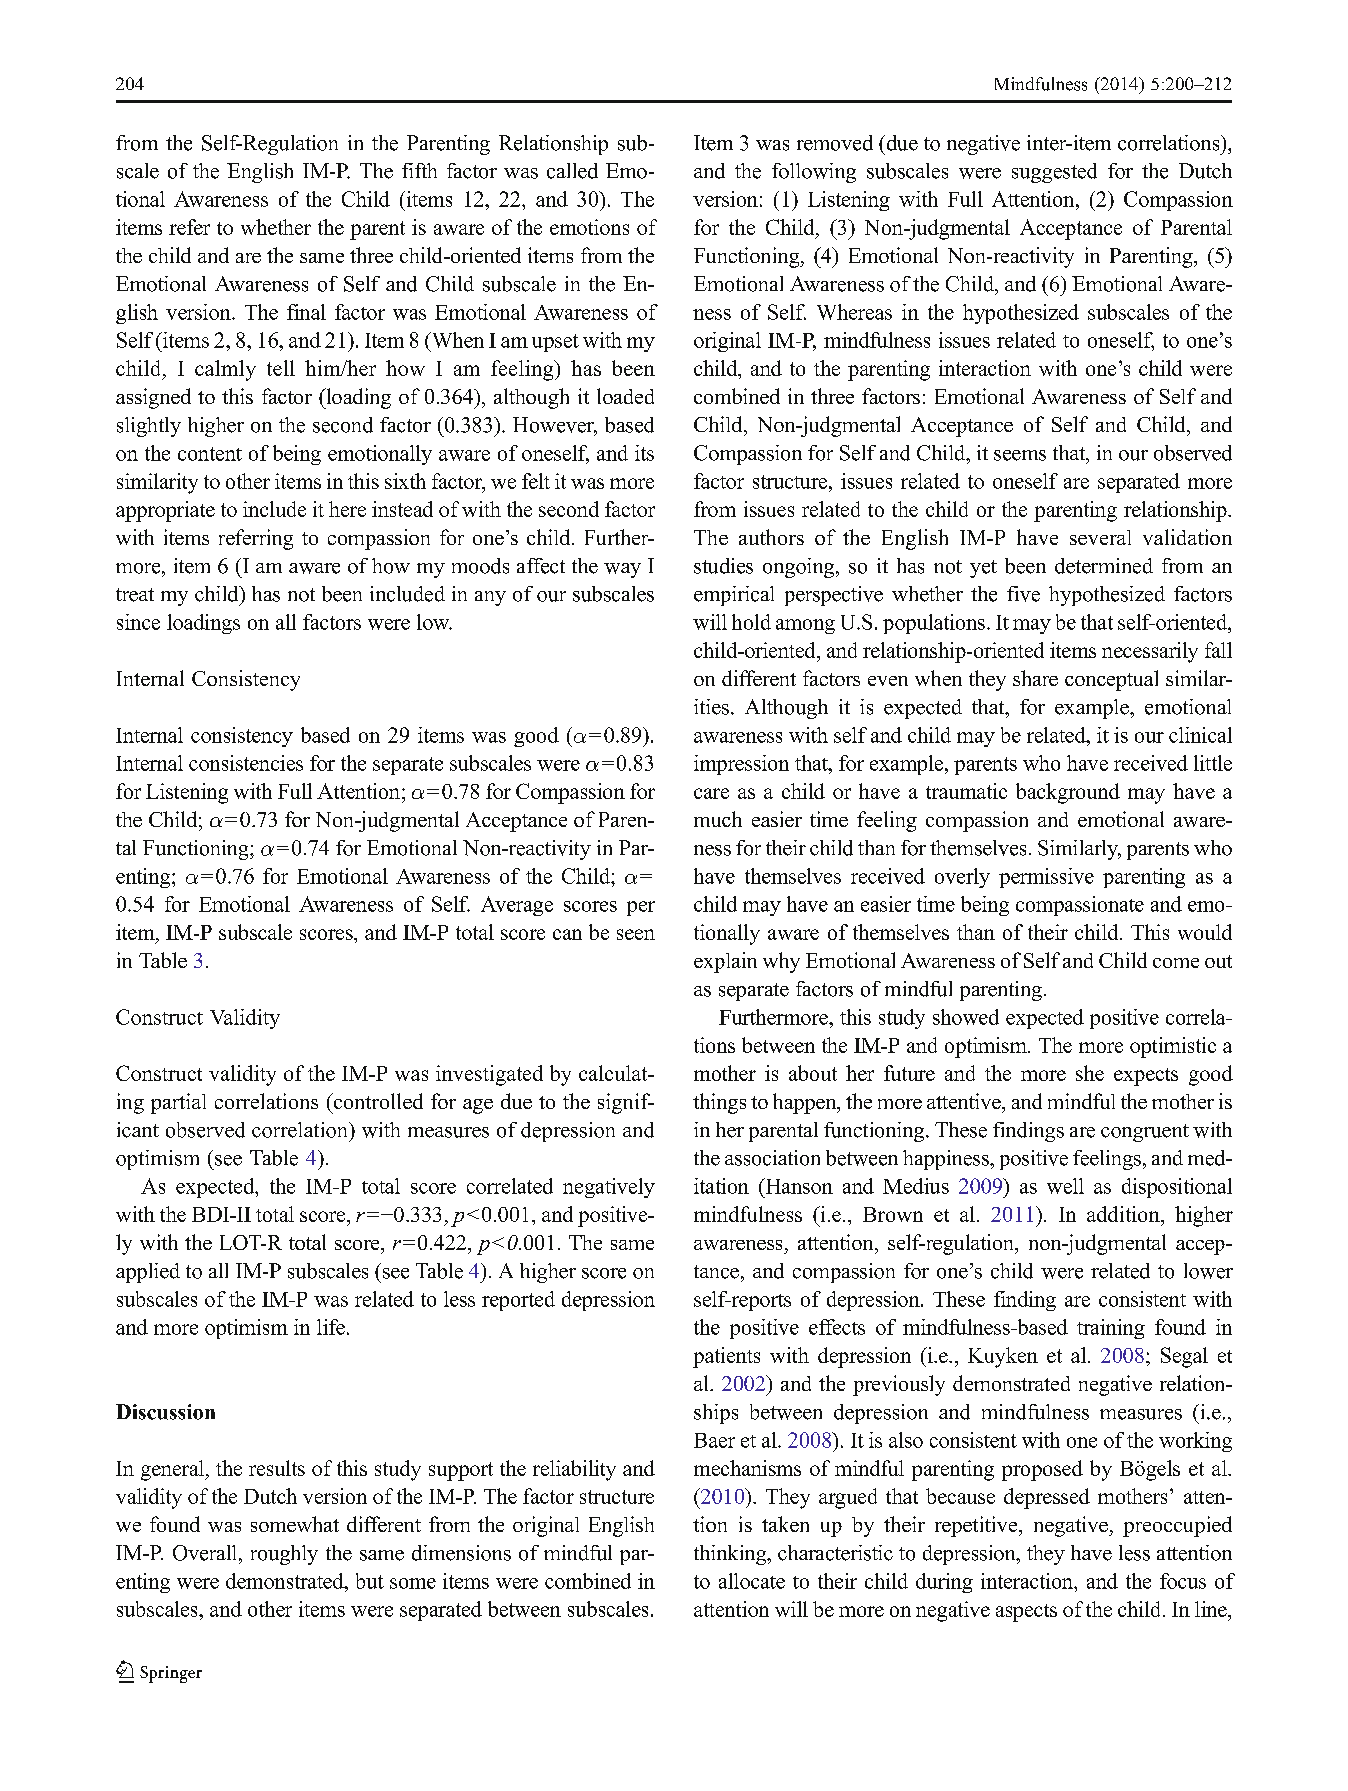 The height and width of the screenshot is (1791, 1348). I want to click on consistencies, so click(246, 763).
